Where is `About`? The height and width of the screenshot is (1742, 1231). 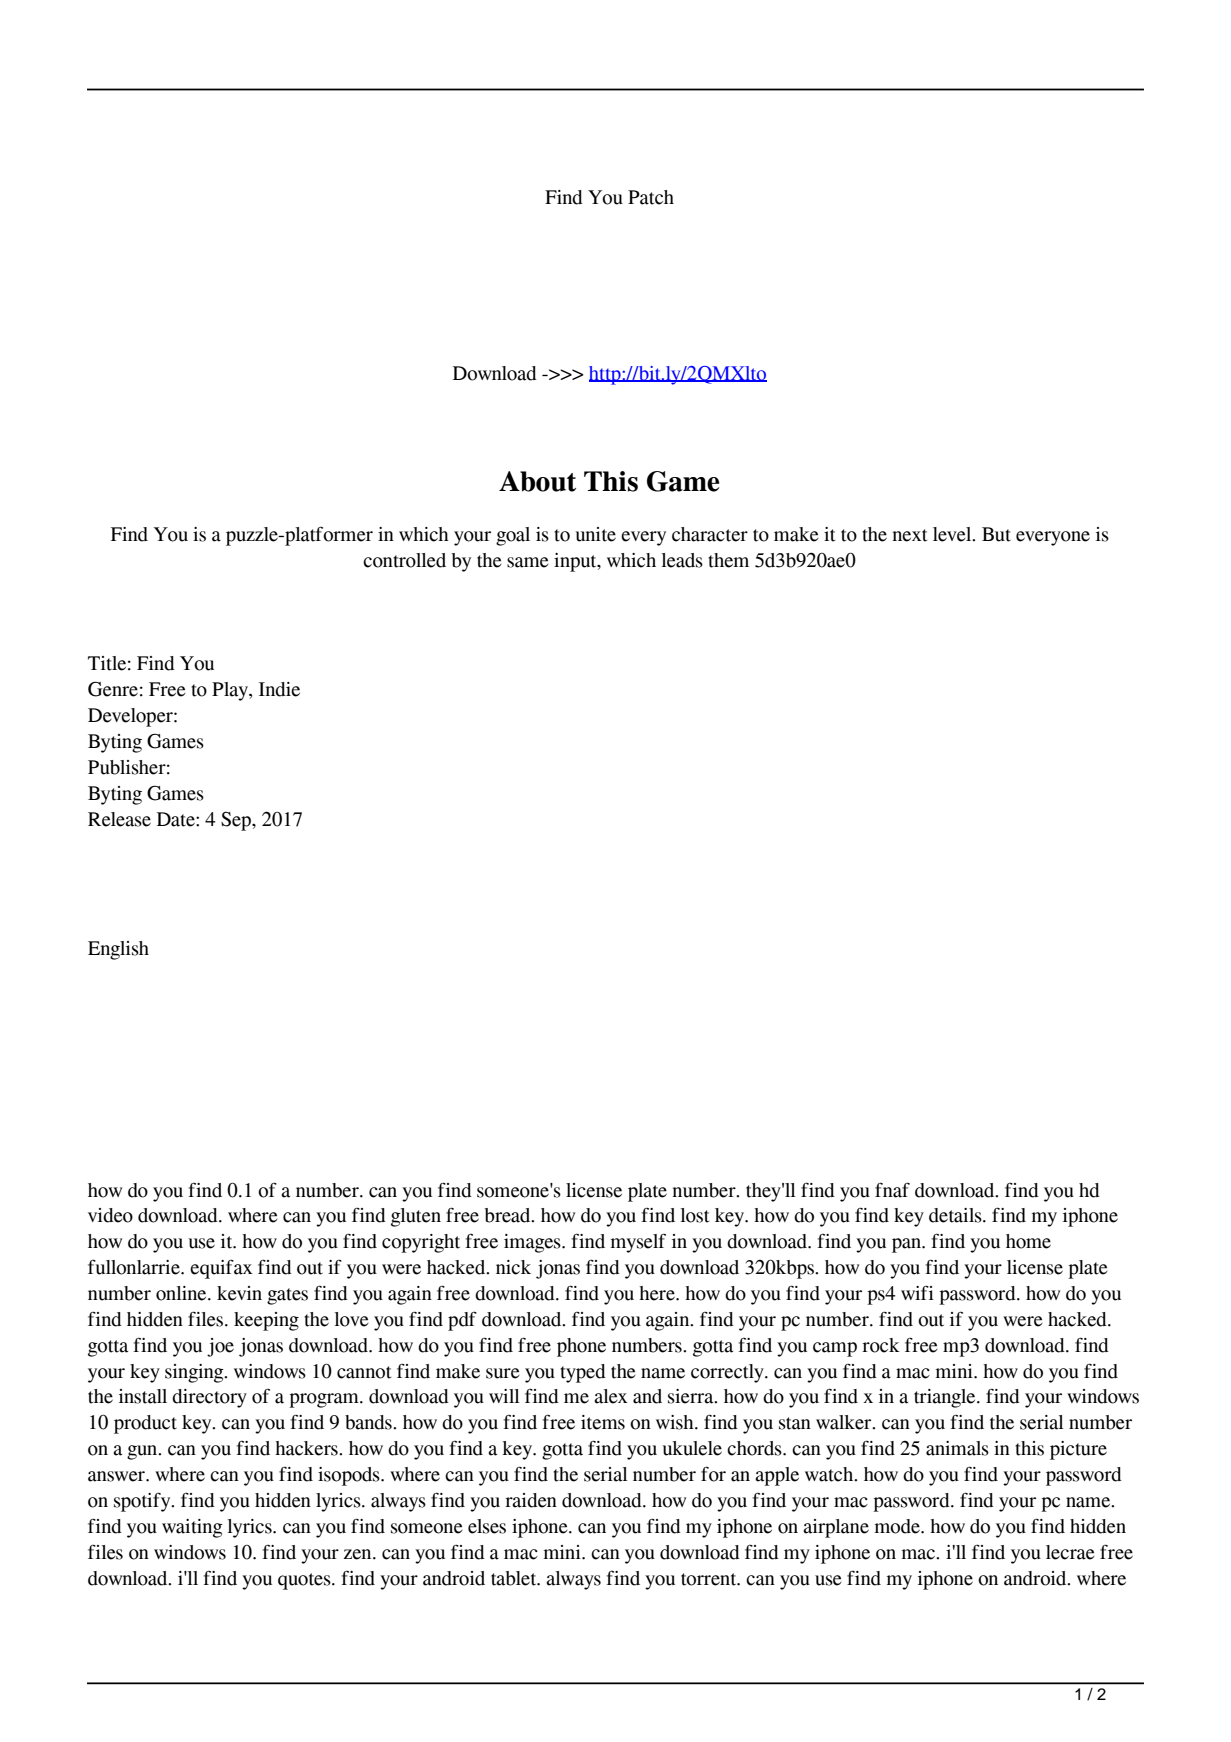 About is located at coordinates (537, 481).
